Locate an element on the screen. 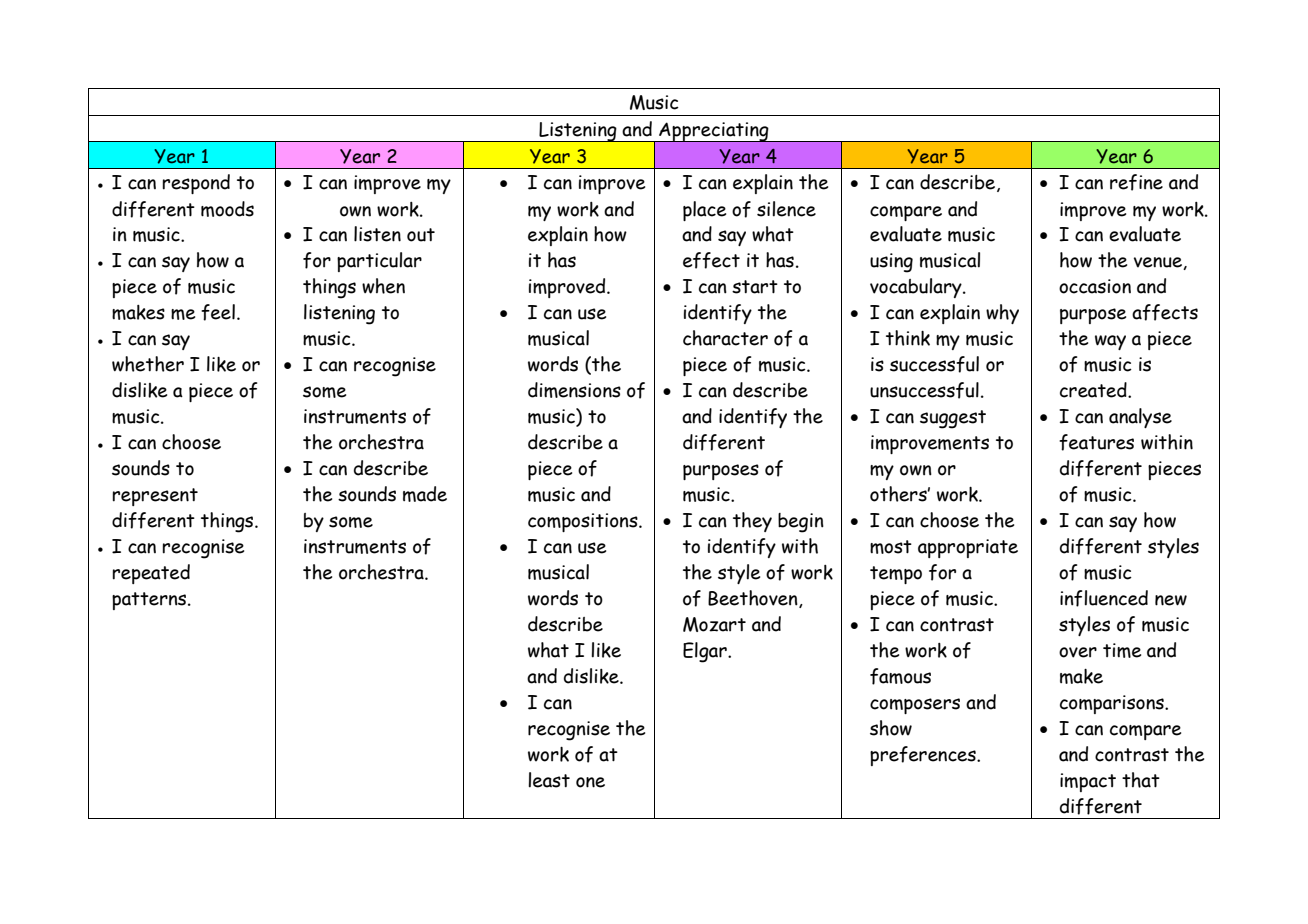 The image size is (1308, 924). dimensions is located at coordinates (574, 390).
